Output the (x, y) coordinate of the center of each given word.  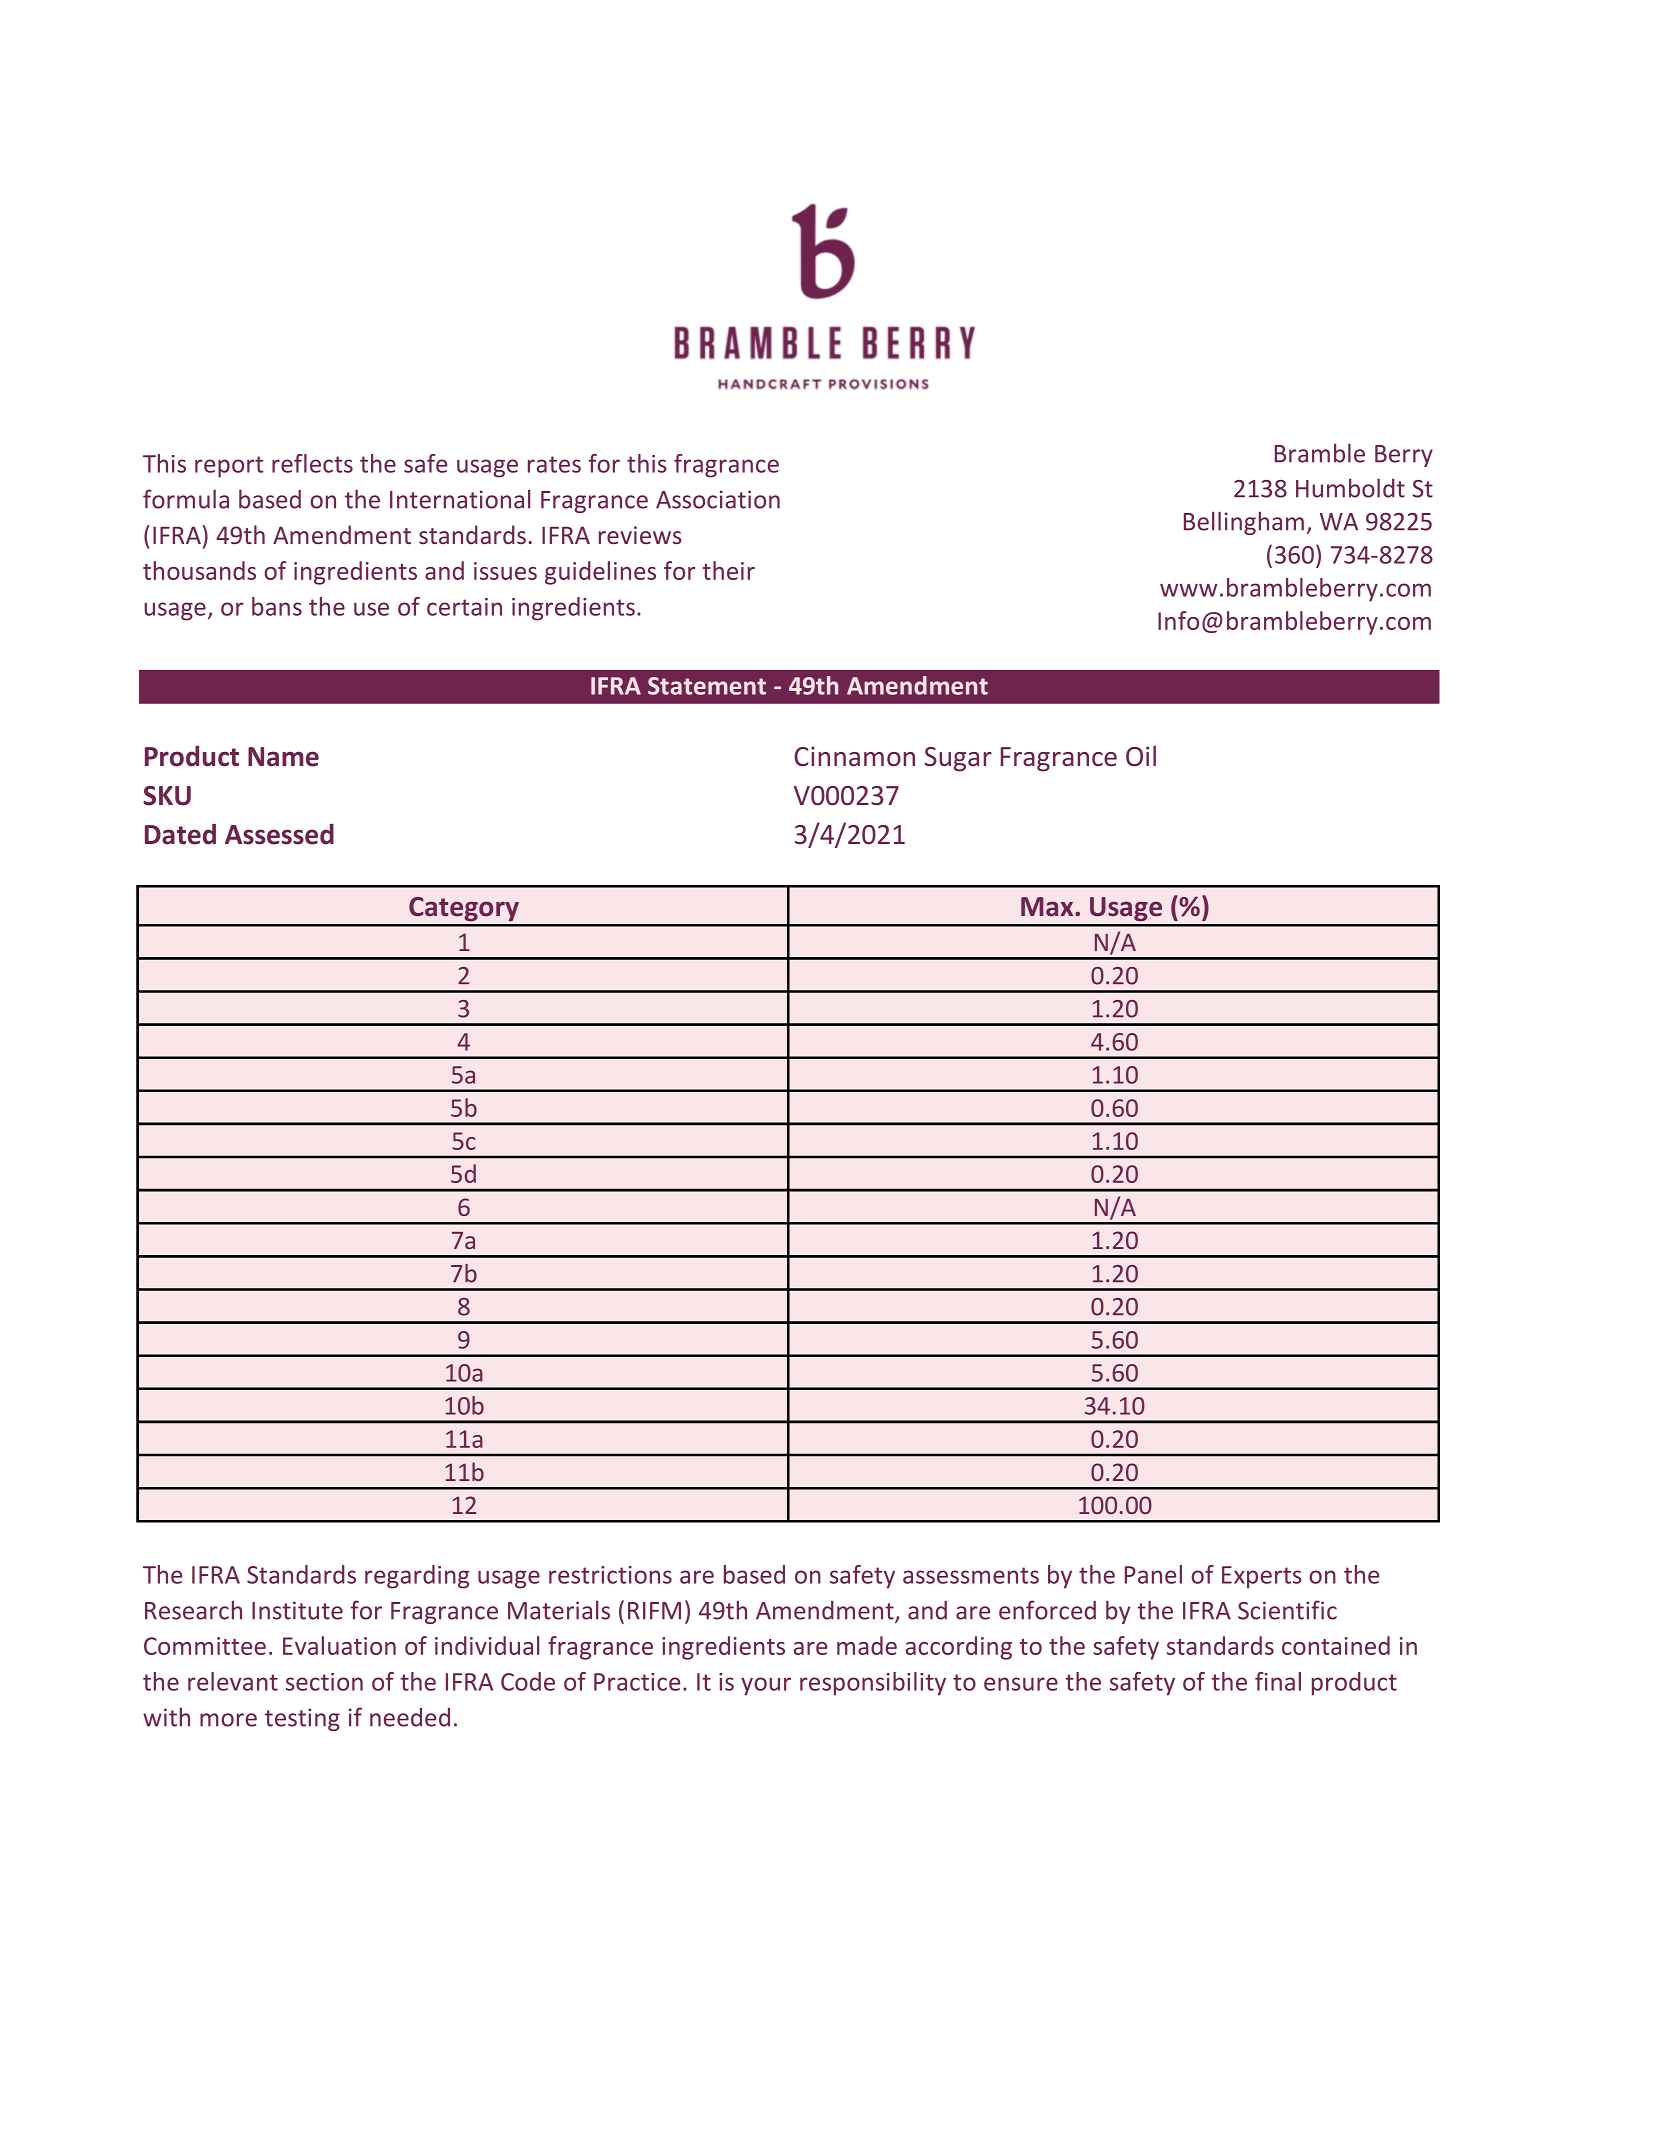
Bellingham (1244, 523)
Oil (1141, 756)
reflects (312, 463)
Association (718, 499)
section (324, 1682)
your (766, 1686)
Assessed (279, 834)
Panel (1153, 1574)
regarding (417, 1577)
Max (1048, 907)
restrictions (610, 1575)
